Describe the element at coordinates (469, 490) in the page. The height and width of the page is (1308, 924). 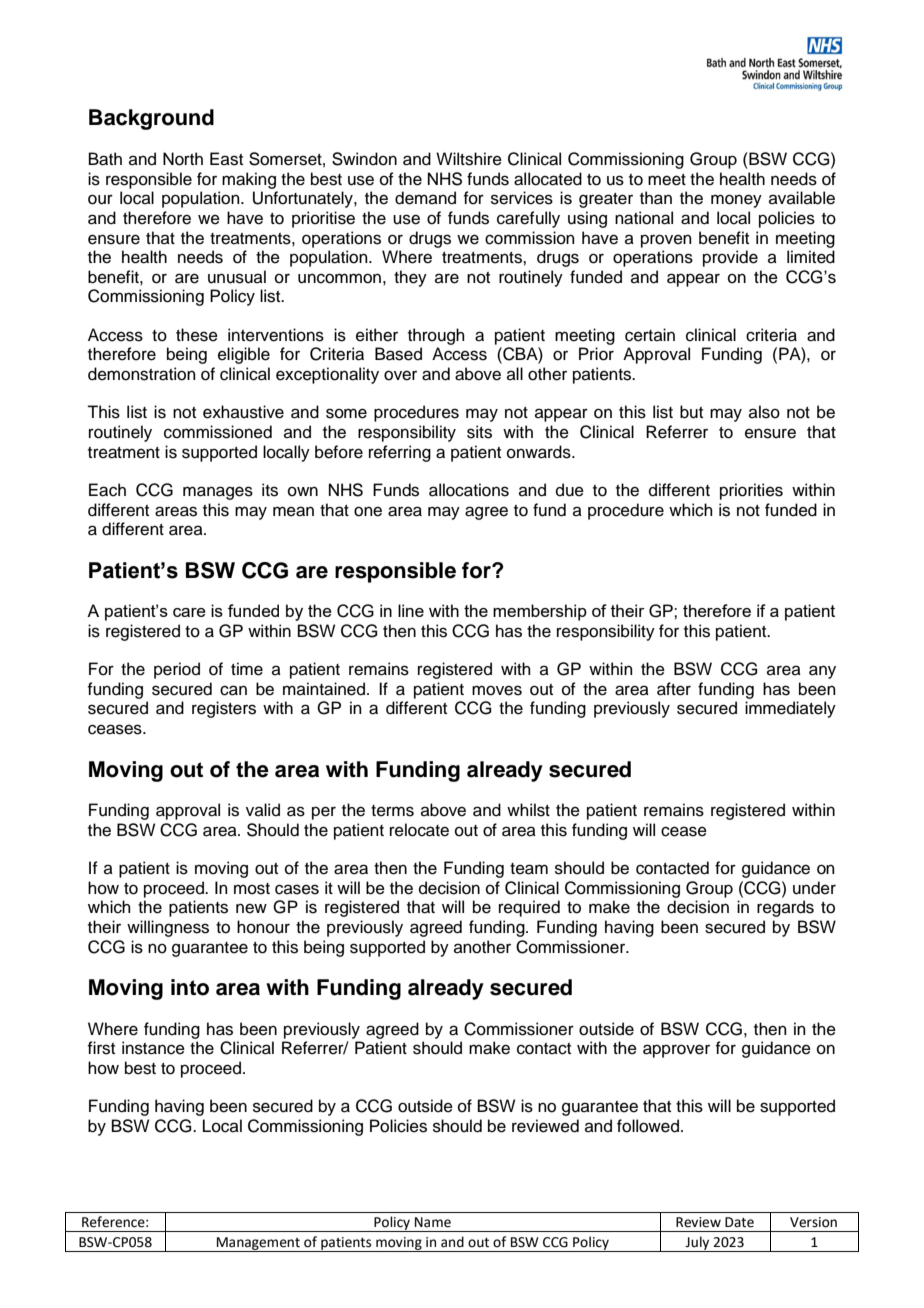
I see `allocations` at that location.
